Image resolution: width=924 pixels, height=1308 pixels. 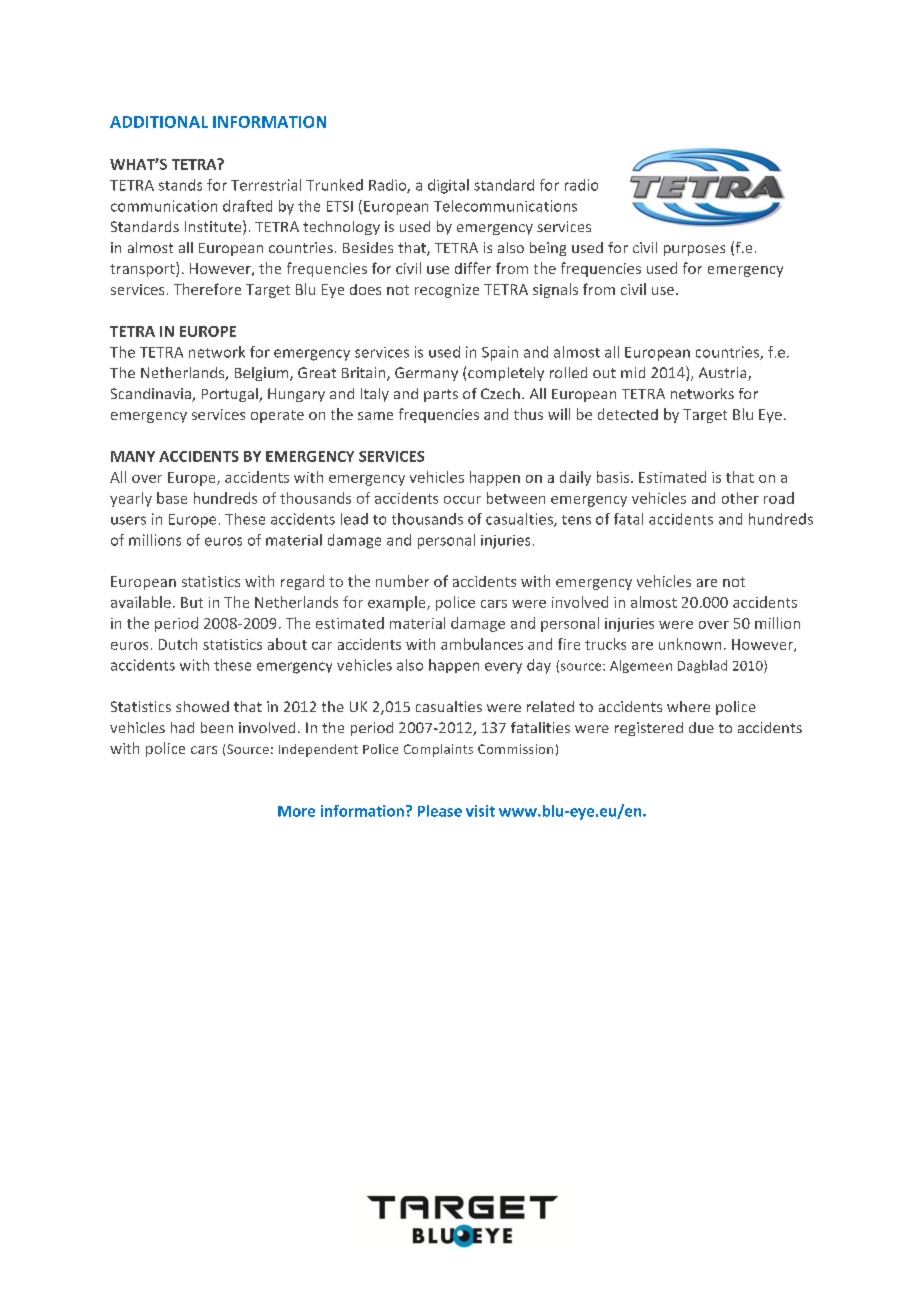 I want to click on number, so click(x=402, y=581).
